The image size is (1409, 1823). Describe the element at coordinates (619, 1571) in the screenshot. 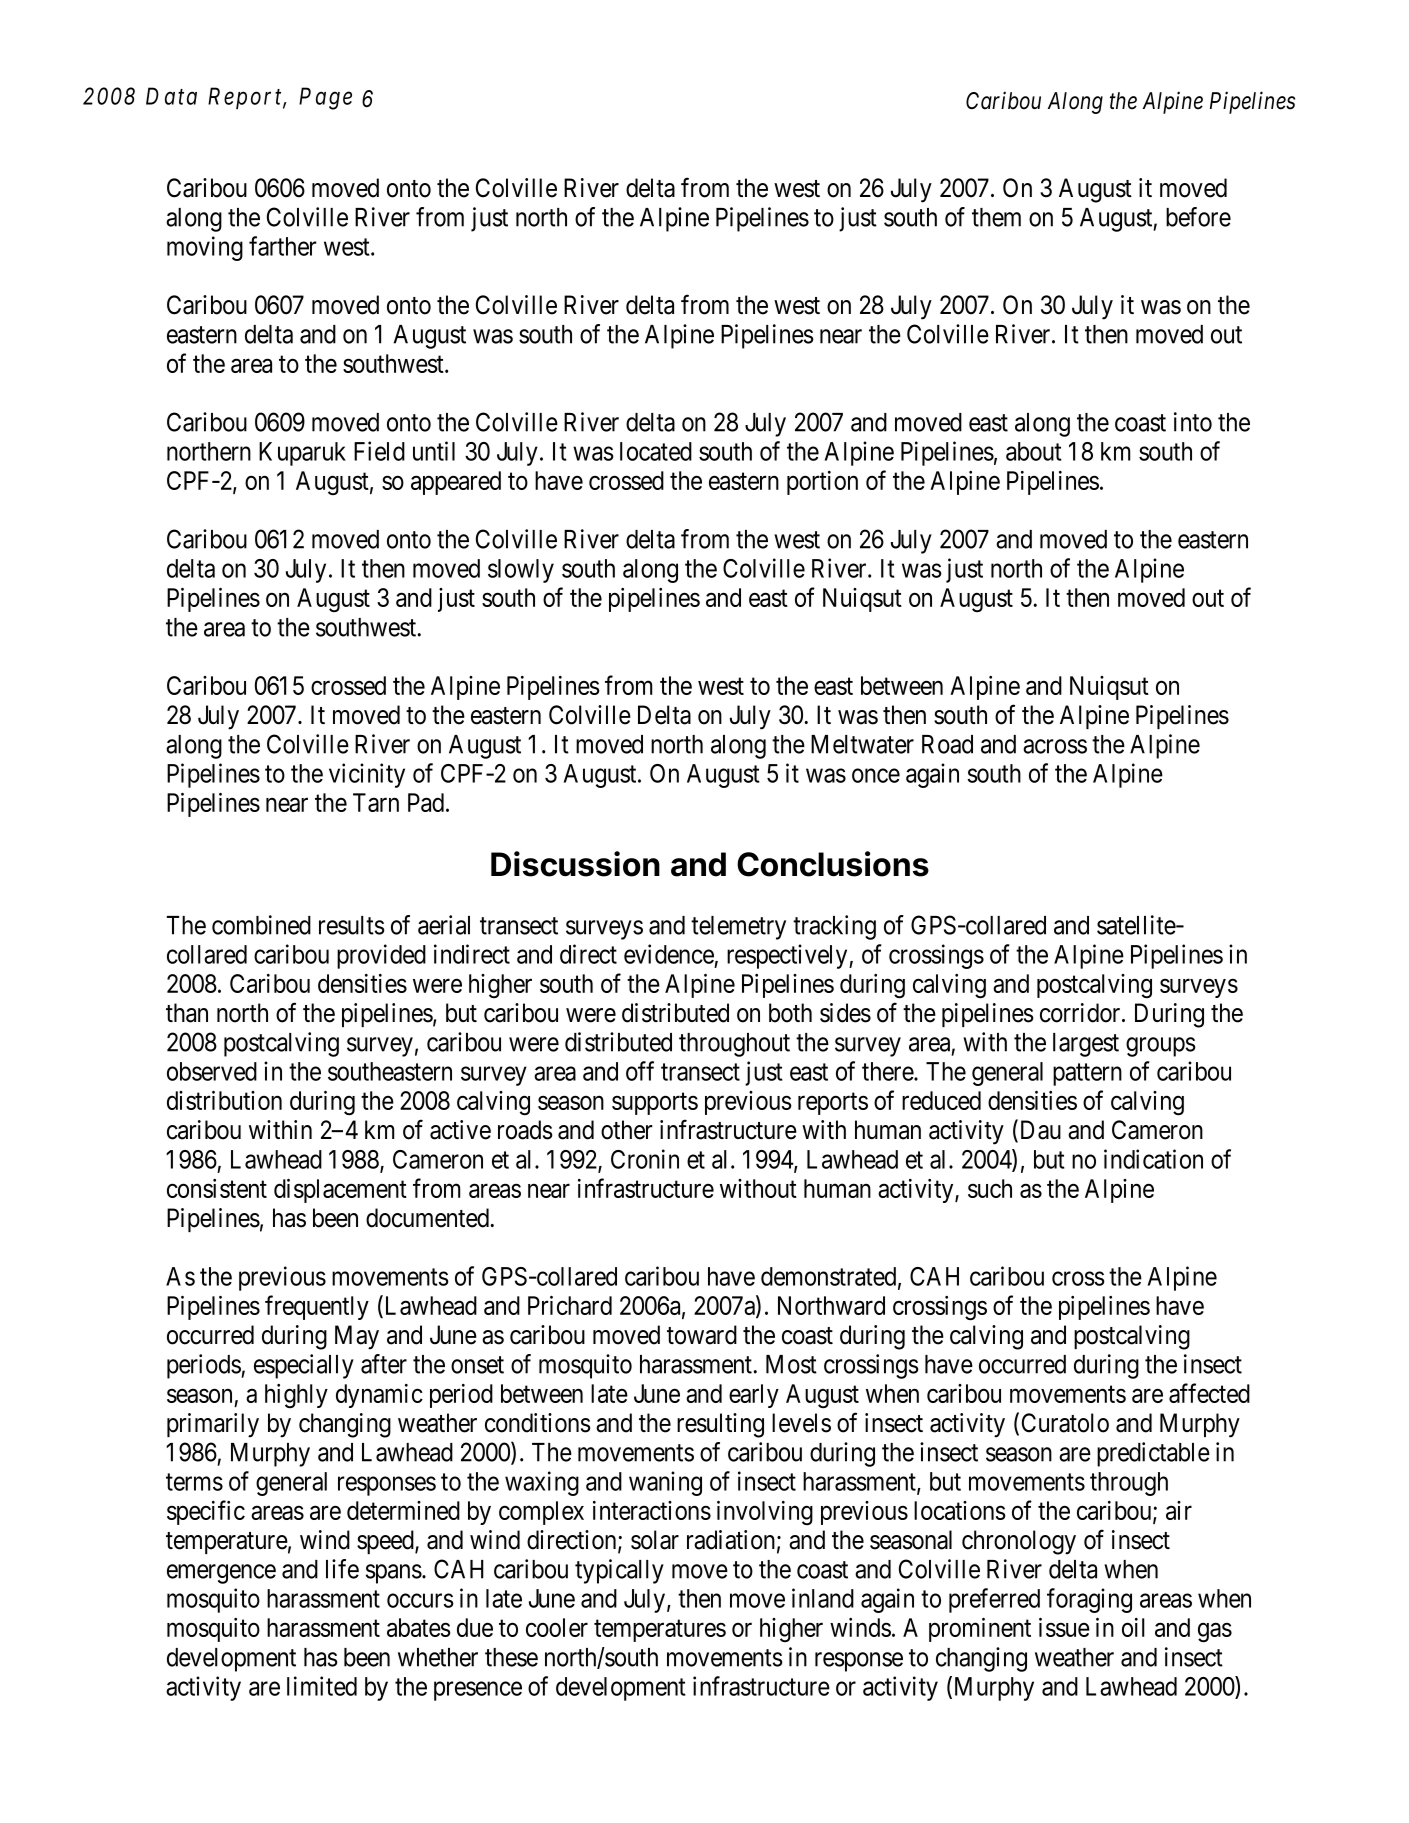

I see `typically` at that location.
